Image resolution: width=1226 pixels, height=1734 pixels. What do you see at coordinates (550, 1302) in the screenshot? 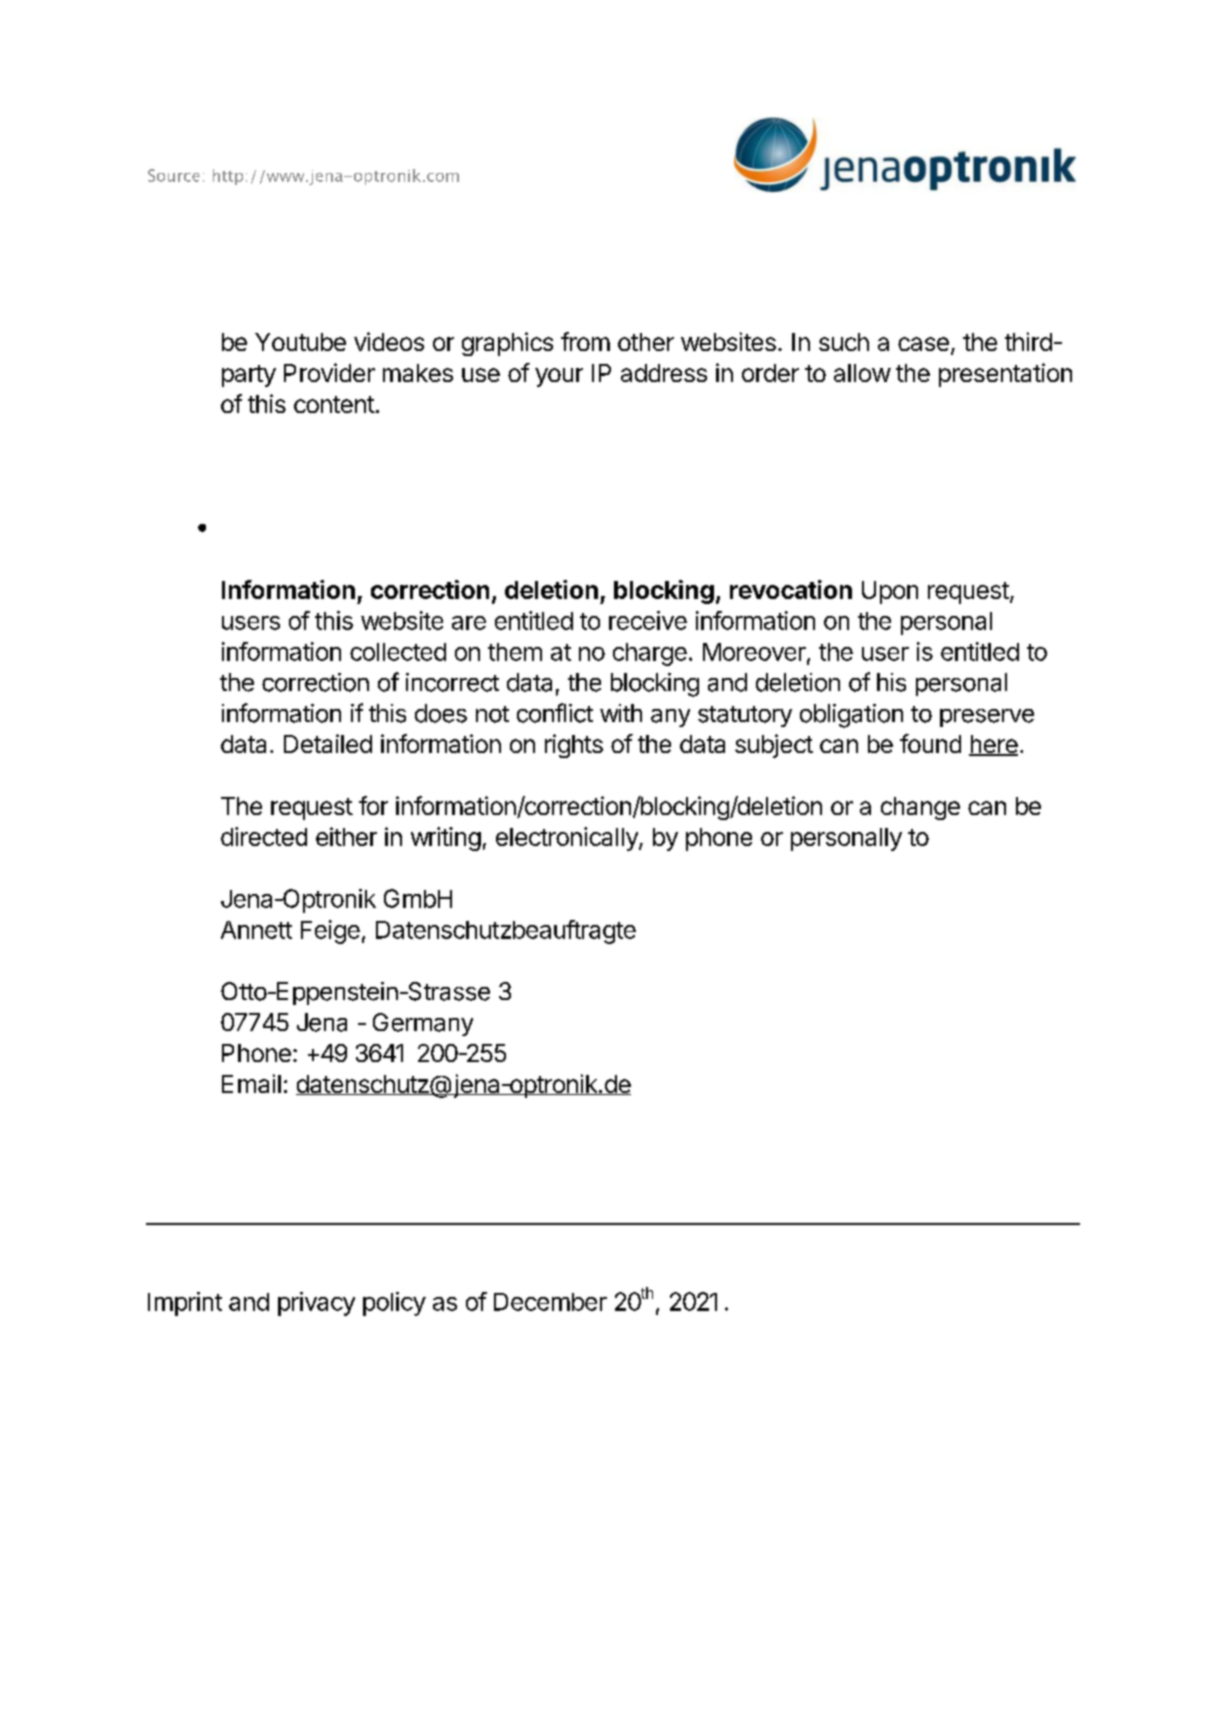
I see `December` at bounding box center [550, 1302].
